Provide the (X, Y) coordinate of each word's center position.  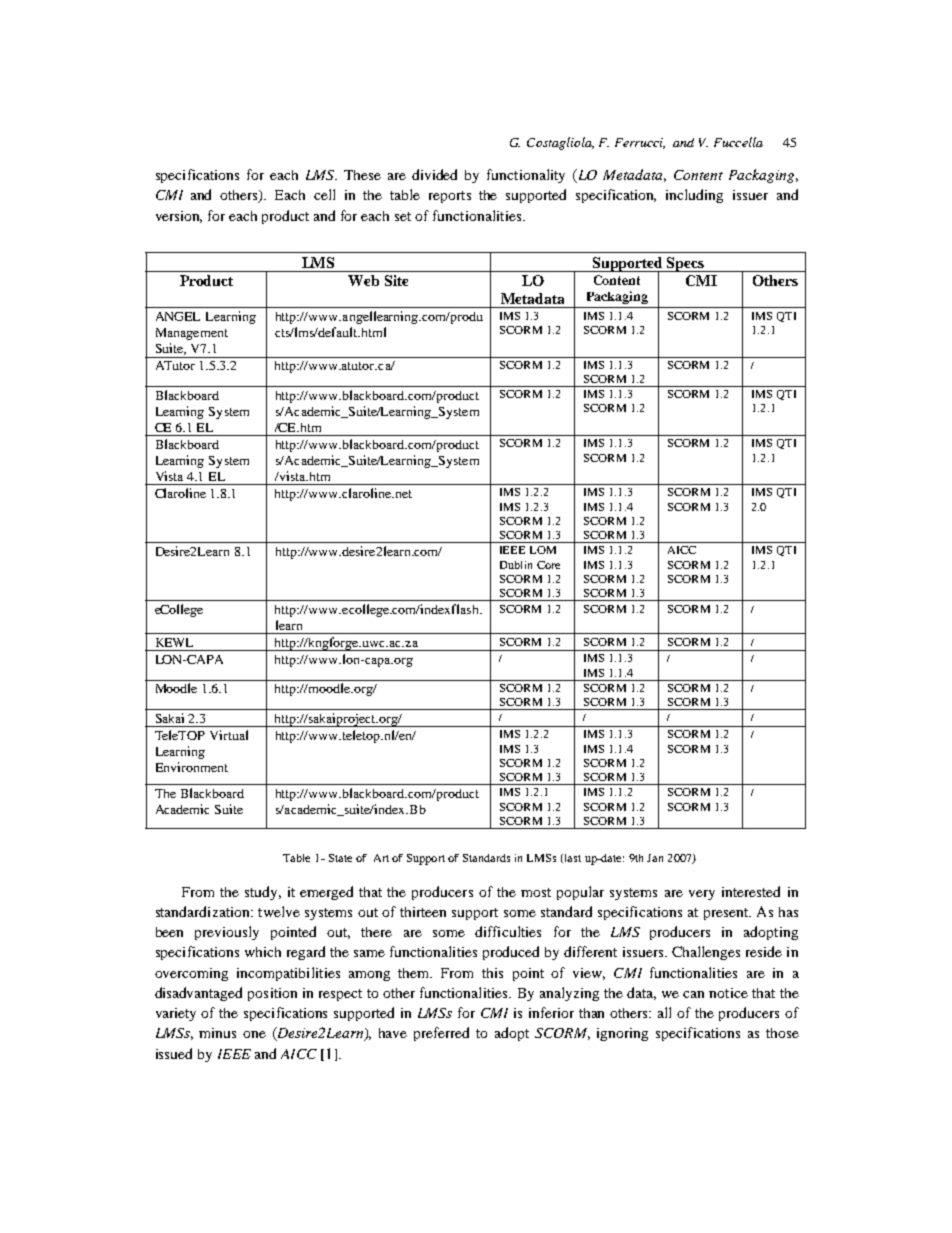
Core (548, 565)
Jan (655, 858)
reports (450, 197)
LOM (543, 550)
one (254, 1034)
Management (192, 334)
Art (381, 858)
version (179, 217)
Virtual (229, 735)
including (694, 196)
